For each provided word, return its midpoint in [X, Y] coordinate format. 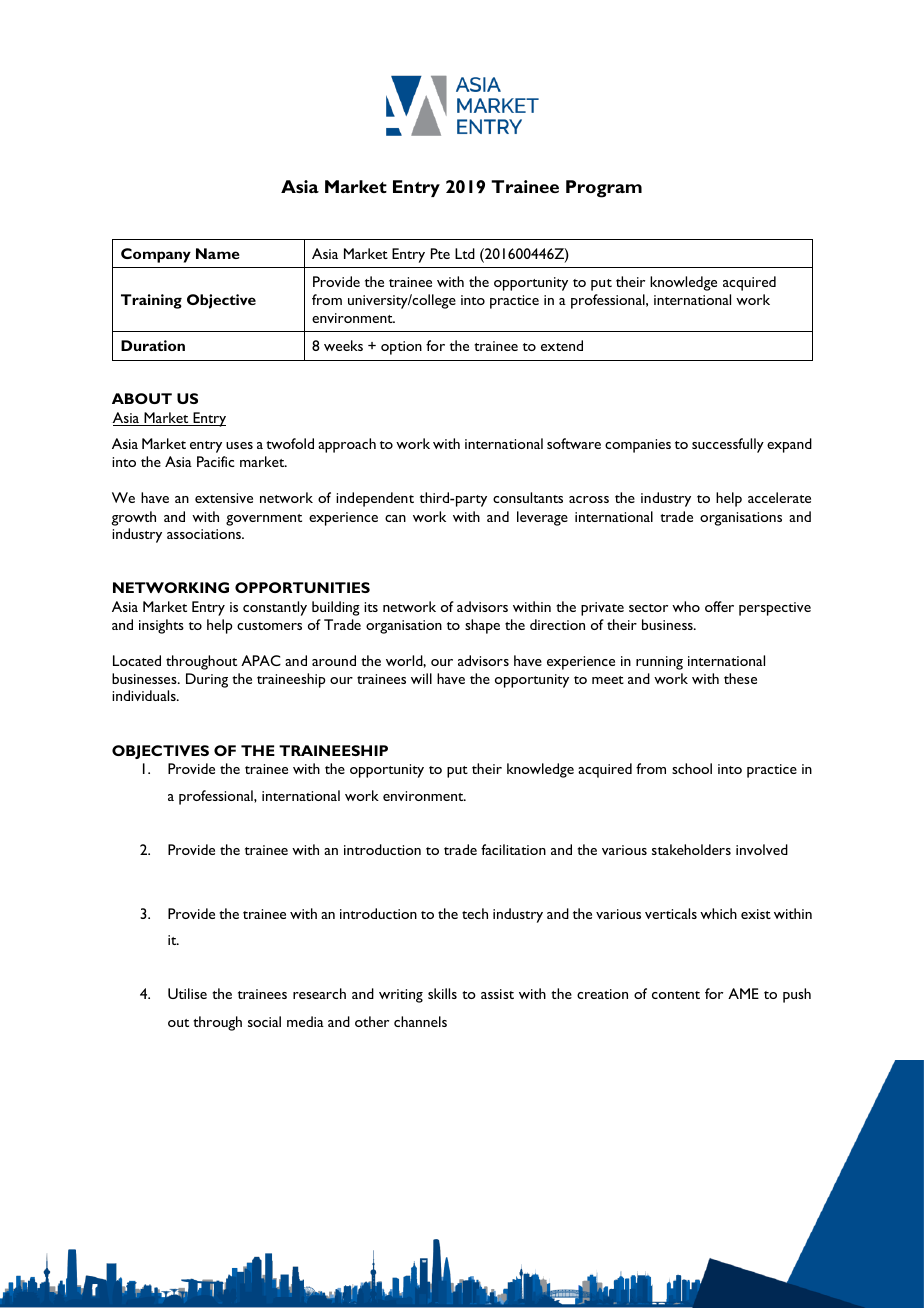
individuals [145, 695]
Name [218, 253]
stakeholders [691, 849]
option [401, 348]
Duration [153, 345]
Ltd [465, 253]
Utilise [187, 993]
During [207, 680]
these [740, 678]
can [395, 518]
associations [205, 534]
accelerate [779, 497]
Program [604, 189]
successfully [728, 445]
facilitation [513, 849]
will [421, 678]
